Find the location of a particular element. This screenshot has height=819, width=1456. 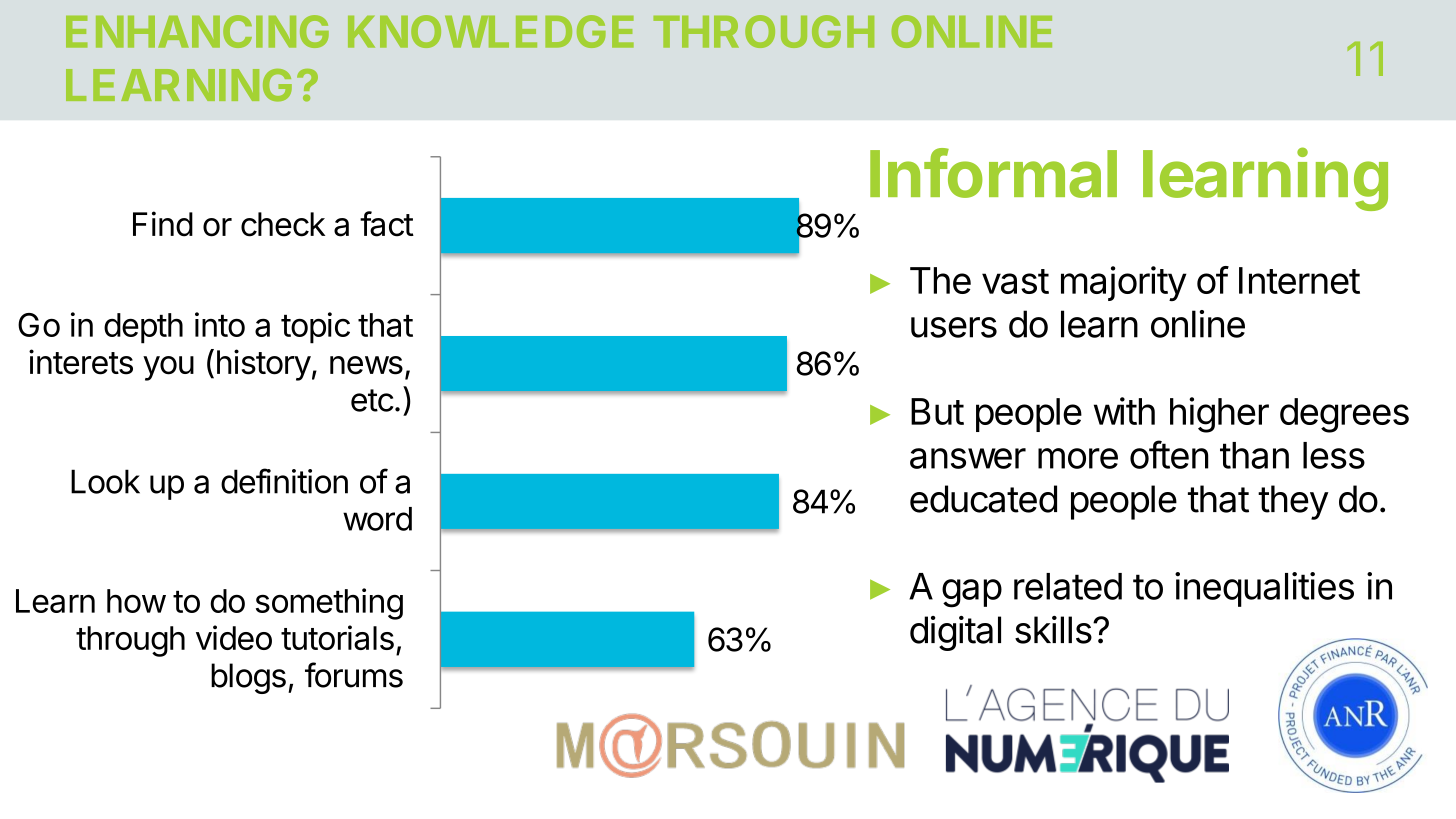

Informal is located at coordinates (993, 173).
